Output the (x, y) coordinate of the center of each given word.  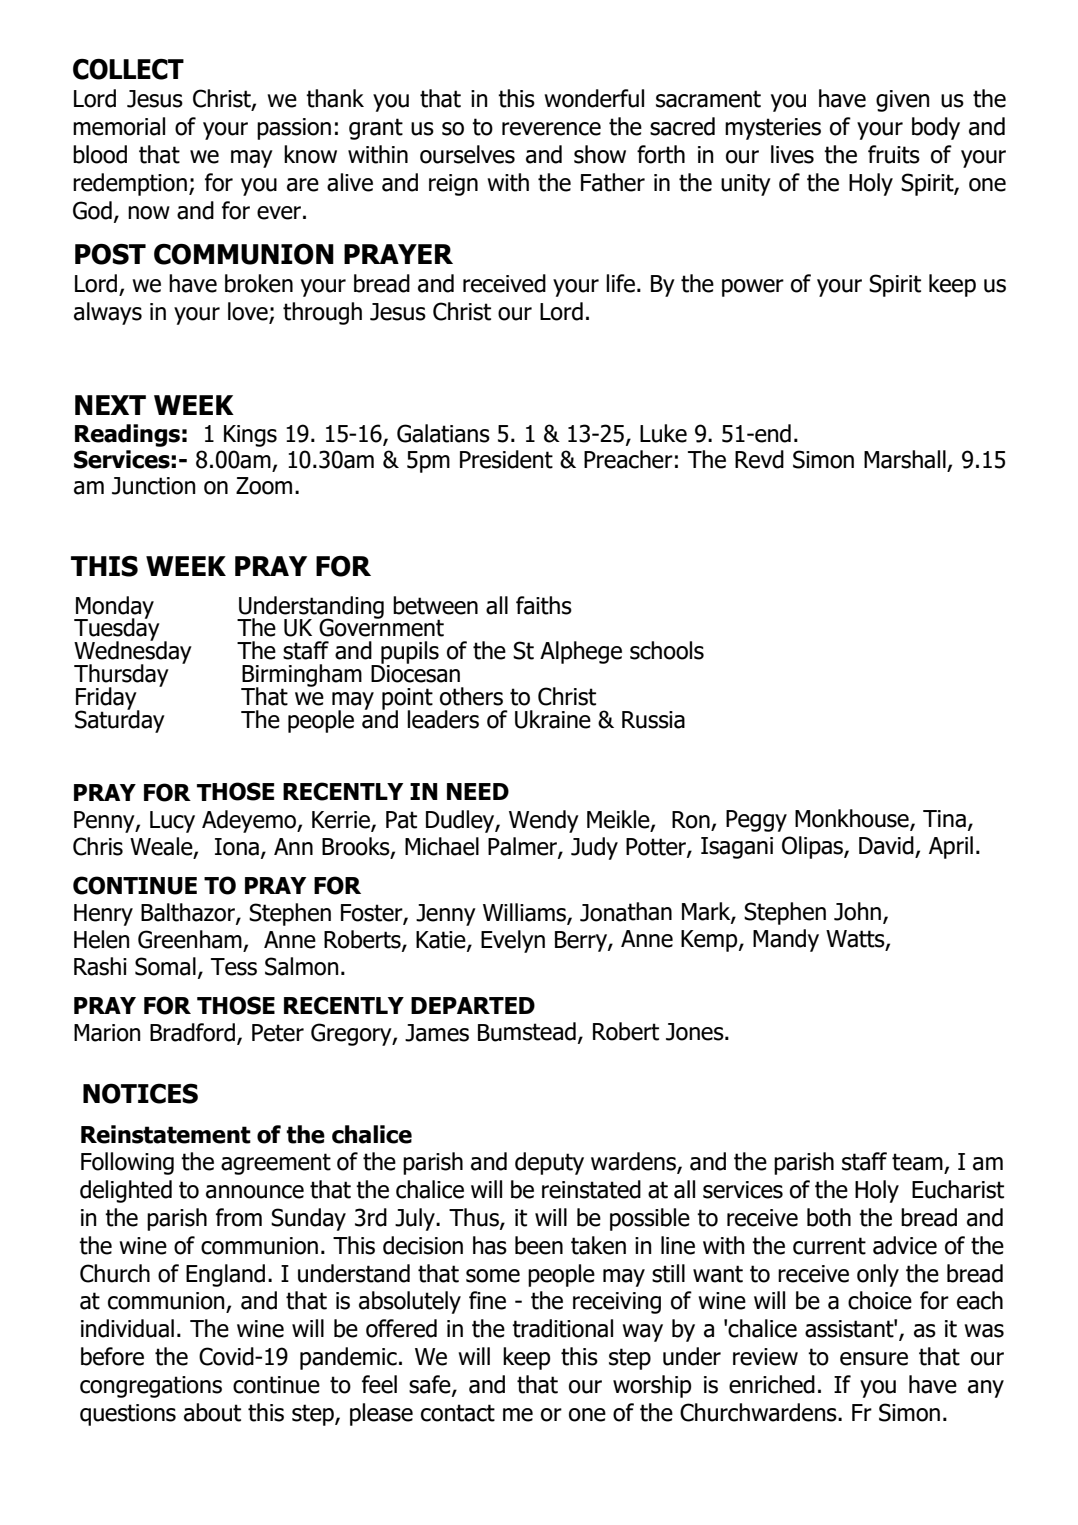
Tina (944, 819)
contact (458, 1413)
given (903, 101)
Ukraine (553, 719)
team (918, 1163)
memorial (119, 126)
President (506, 459)
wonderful (594, 98)
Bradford (194, 1033)
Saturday (120, 720)
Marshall (906, 460)
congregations (151, 1387)
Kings (250, 436)
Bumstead (527, 1032)
